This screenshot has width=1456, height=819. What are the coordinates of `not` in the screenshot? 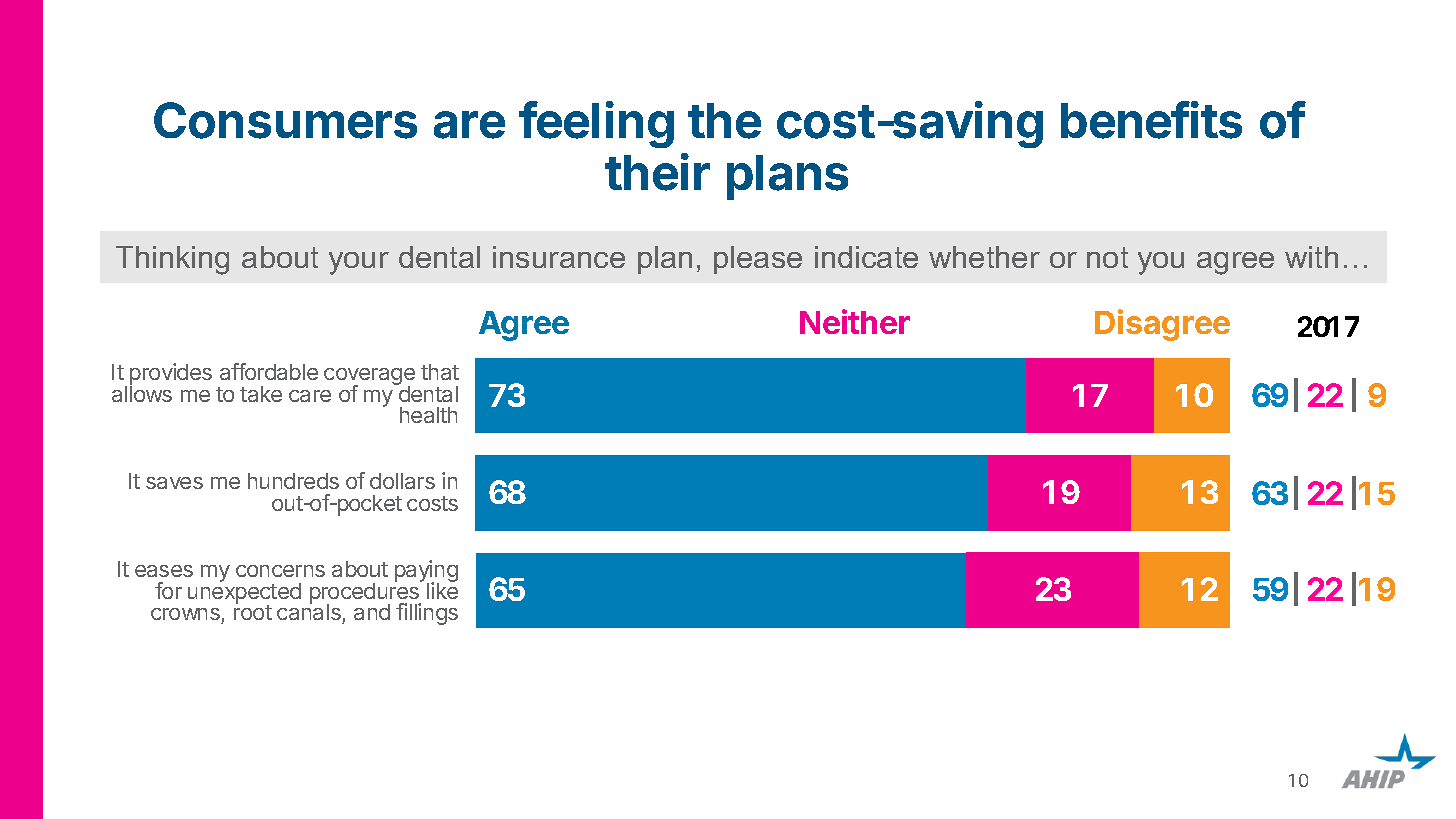 It's located at (1107, 257).
